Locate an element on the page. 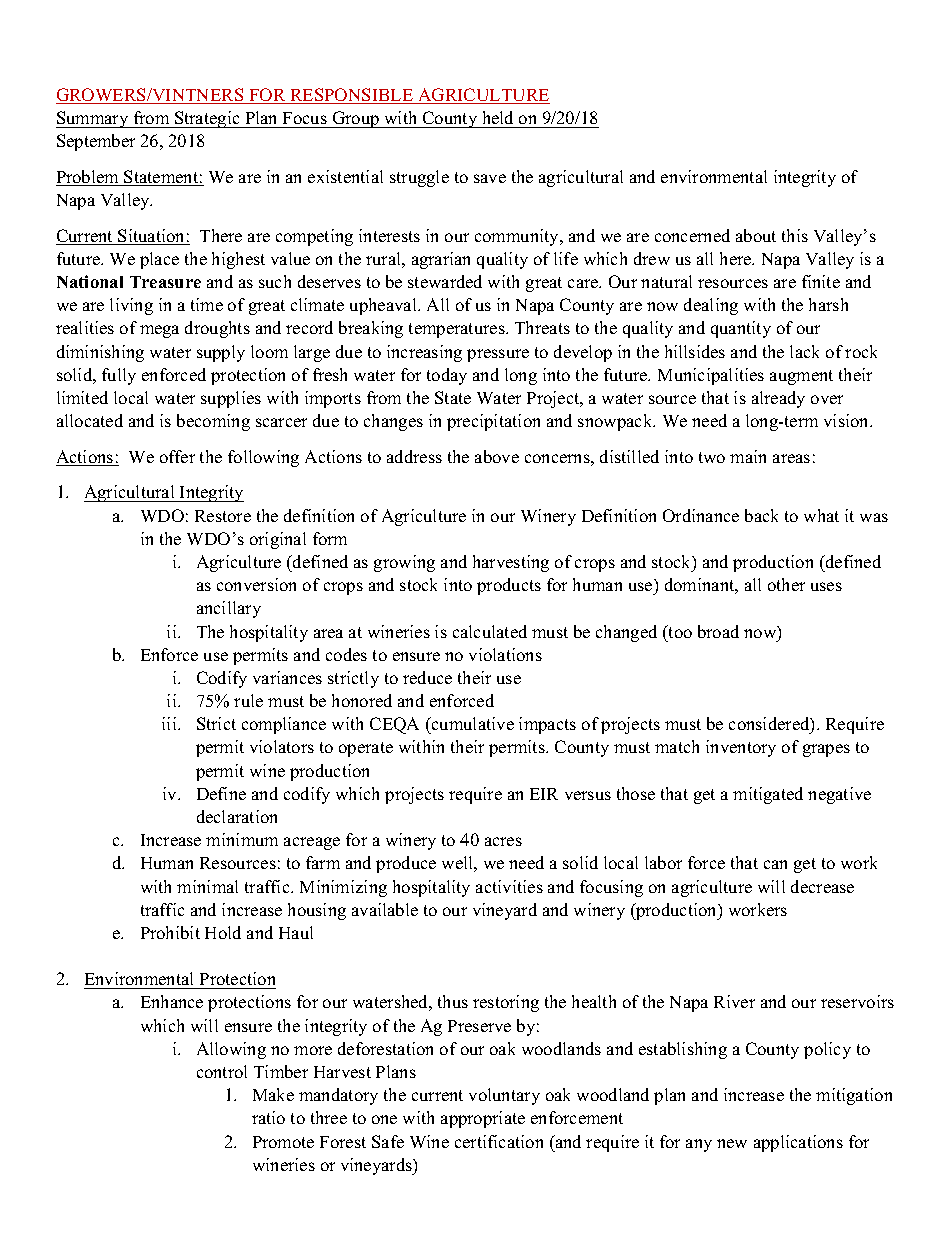 The image size is (952, 1233). main is located at coordinates (748, 456).
